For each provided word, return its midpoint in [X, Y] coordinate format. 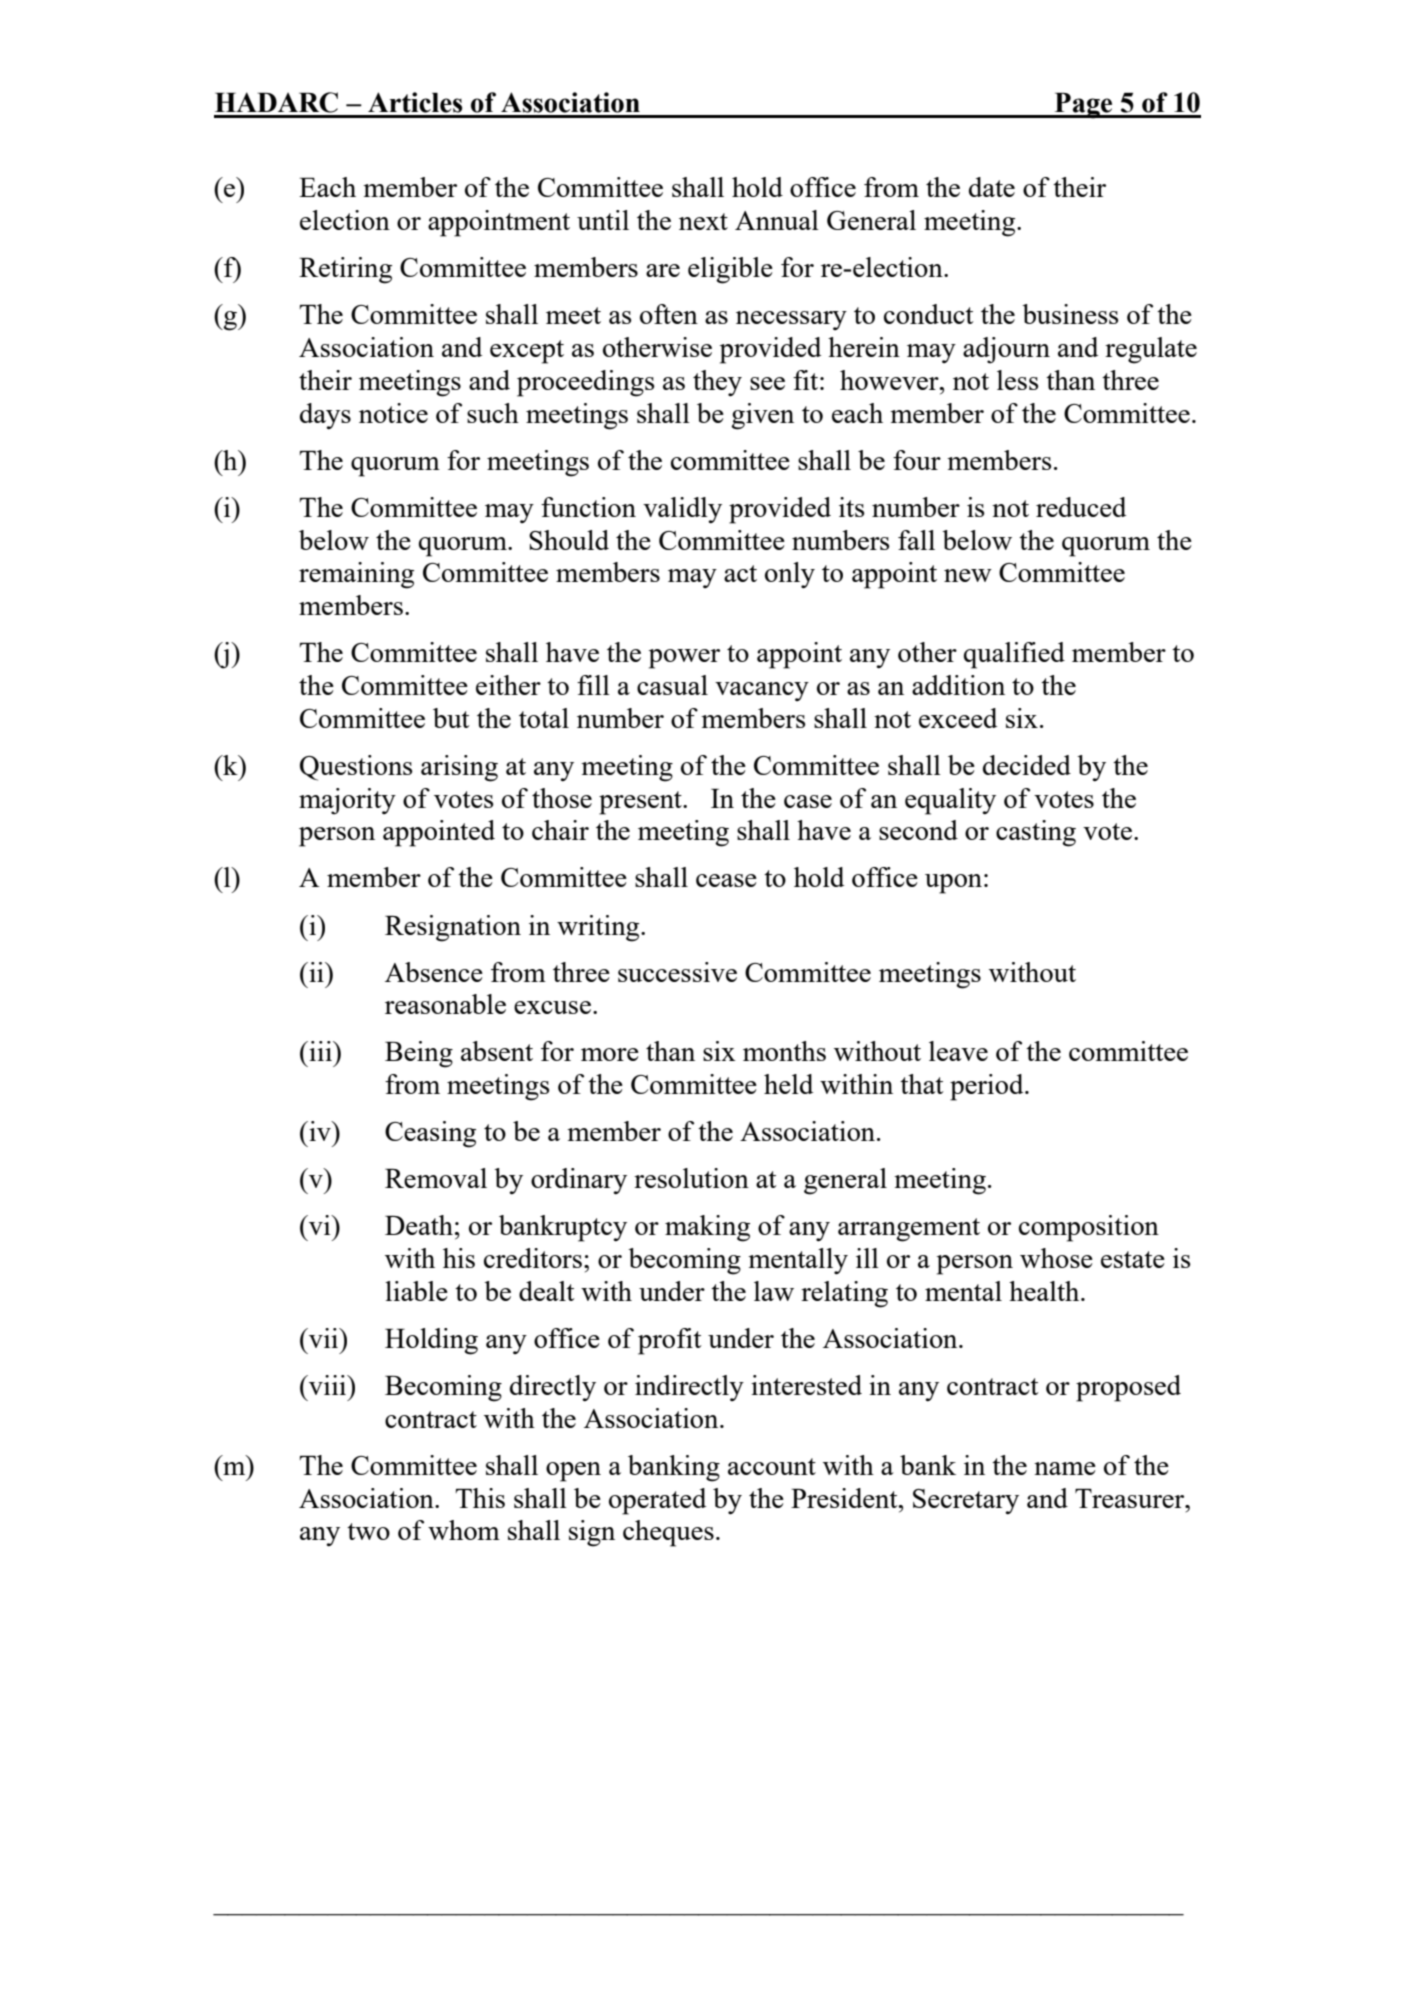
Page [1084, 106]
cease [726, 880]
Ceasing [430, 1134]
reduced [1081, 507]
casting [1036, 833]
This [480, 1498]
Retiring [345, 270]
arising [459, 768]
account [772, 1466]
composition [1089, 1228]
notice [393, 413]
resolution [691, 1178]
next [703, 221]
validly [682, 510]
